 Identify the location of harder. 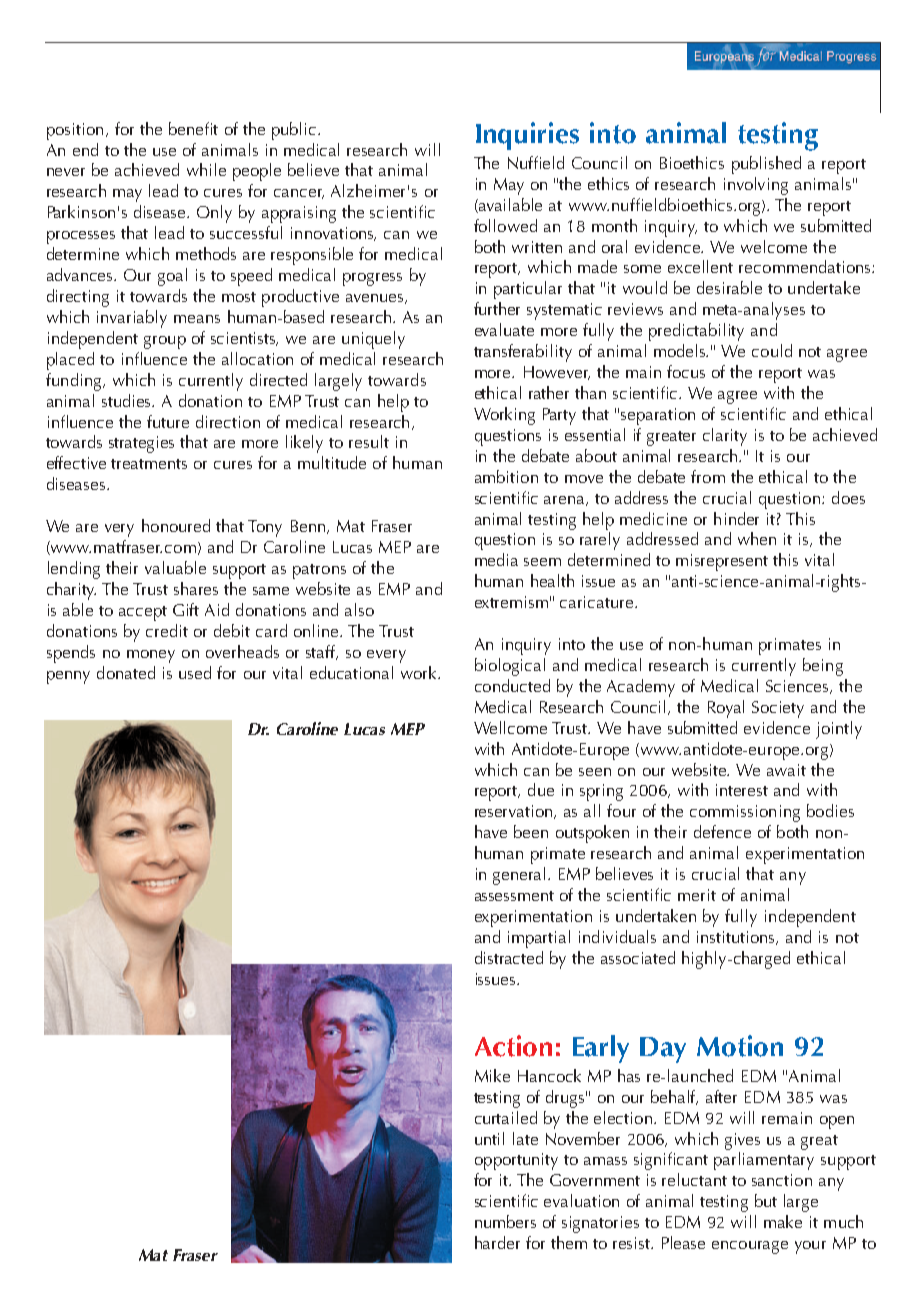
(497, 1242).
